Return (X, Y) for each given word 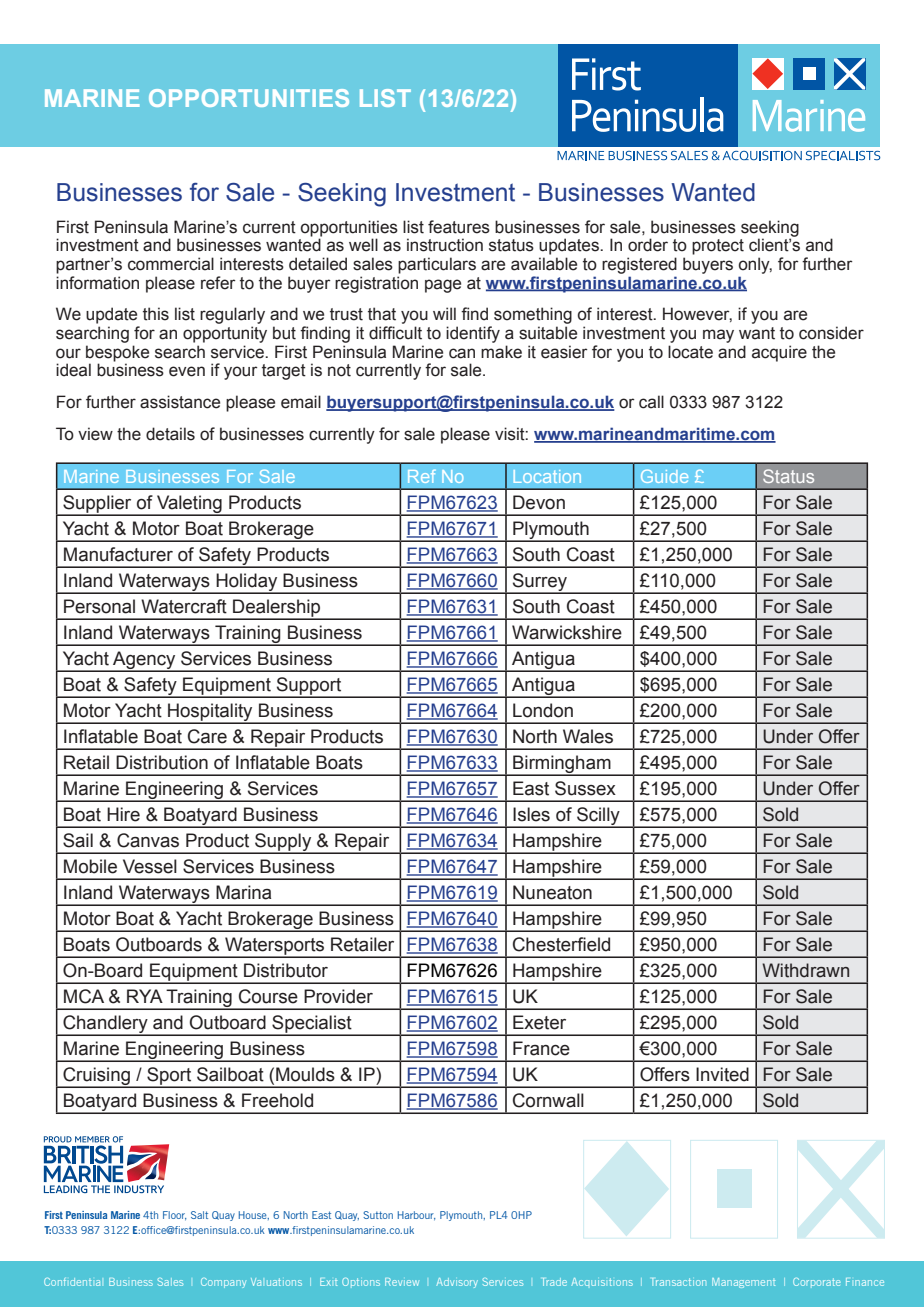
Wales (588, 736)
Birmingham (562, 765)
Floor (175, 1215)
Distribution (162, 762)
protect (718, 247)
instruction (445, 245)
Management (743, 1283)
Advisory (457, 1283)
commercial (171, 264)
